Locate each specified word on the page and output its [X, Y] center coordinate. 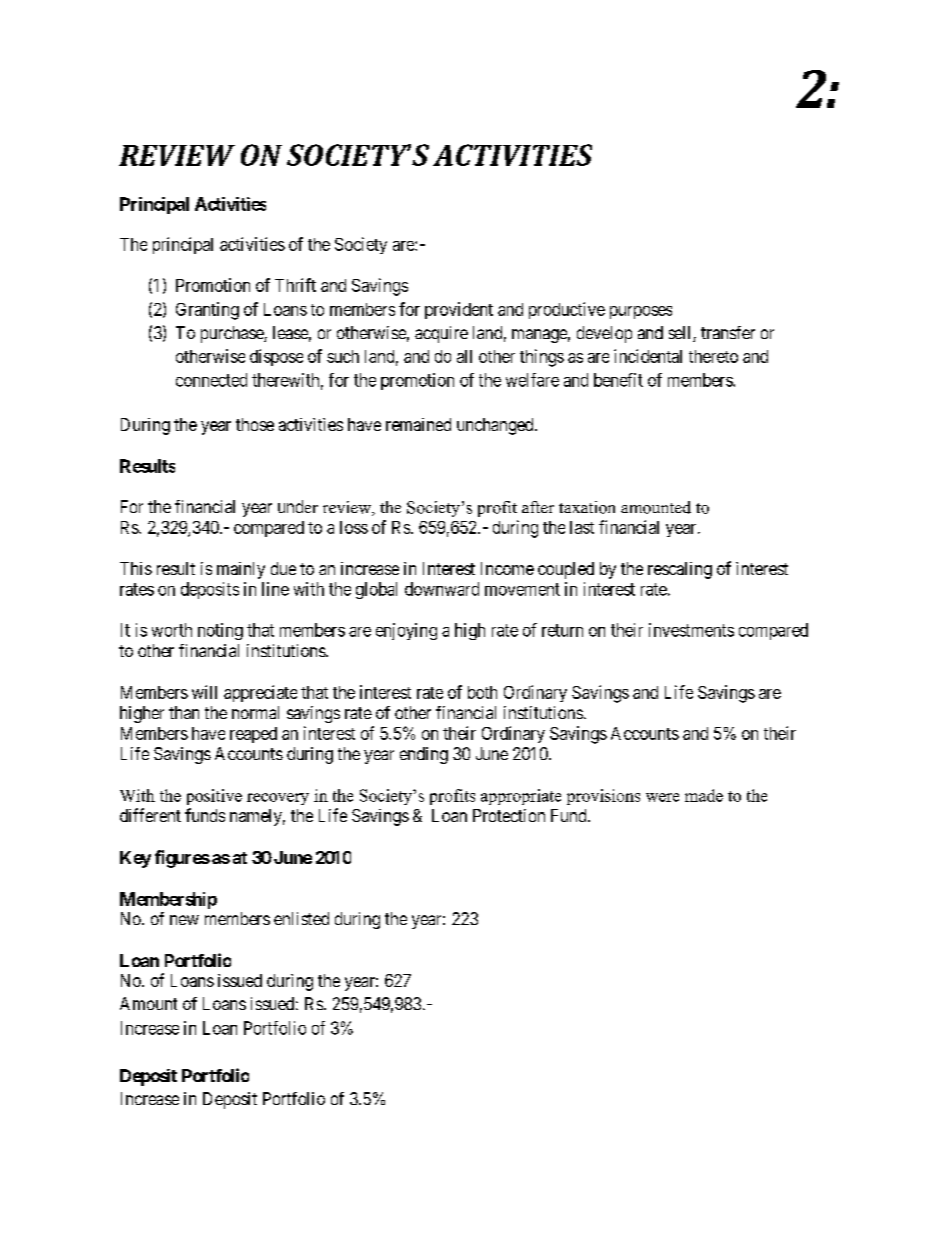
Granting [207, 311]
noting [220, 631]
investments [691, 630]
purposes [641, 312]
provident [459, 310]
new [184, 920]
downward [442, 589]
